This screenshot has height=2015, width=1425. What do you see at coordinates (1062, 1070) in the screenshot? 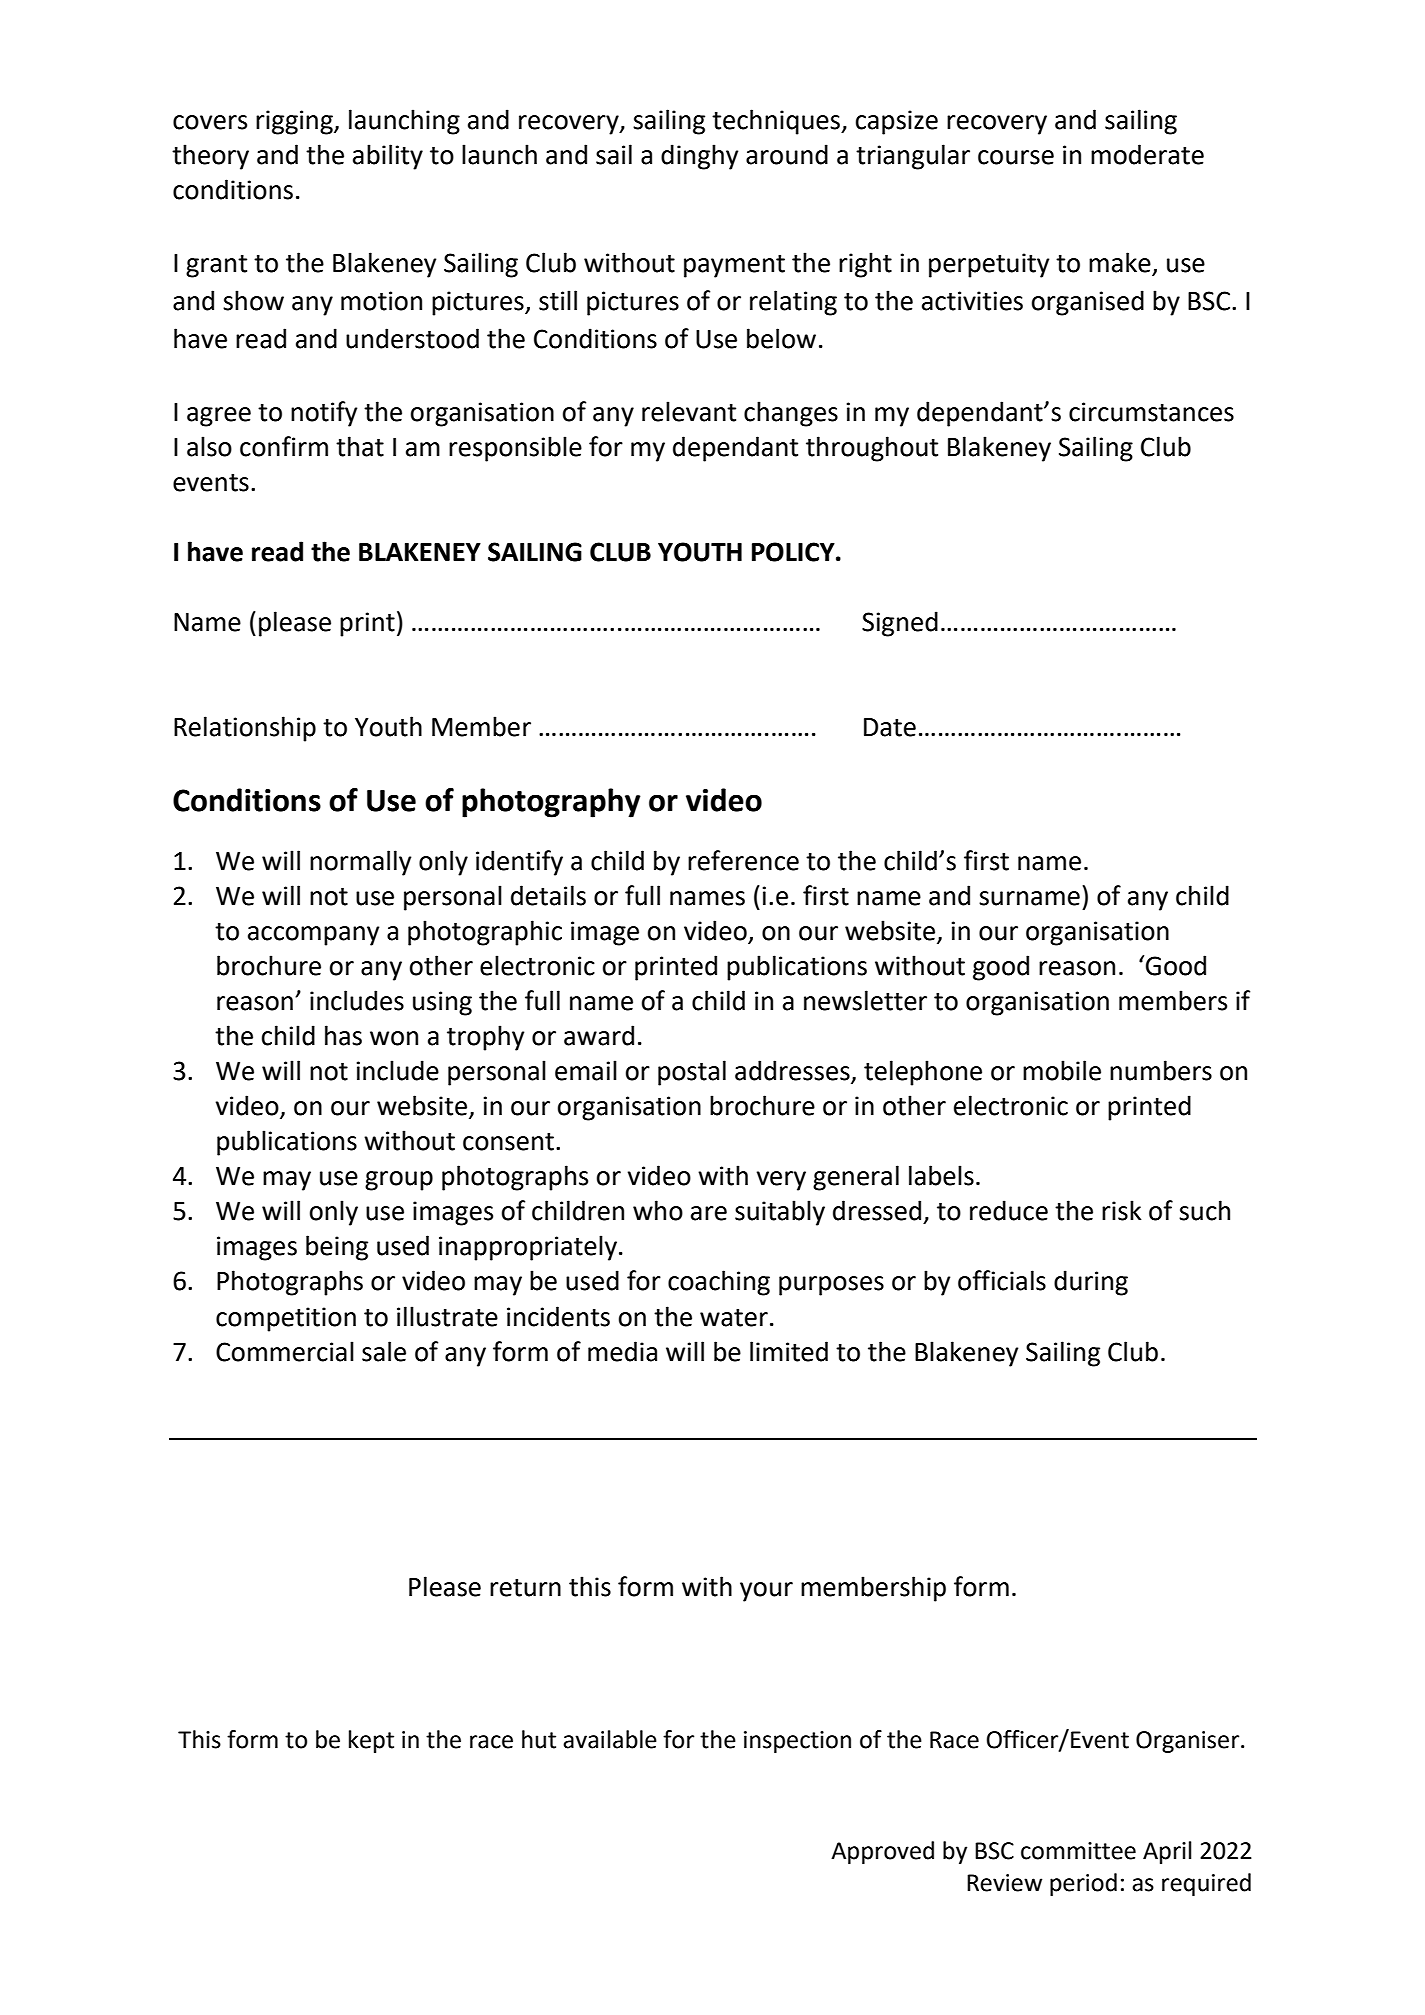
I see `mobile` at bounding box center [1062, 1070].
